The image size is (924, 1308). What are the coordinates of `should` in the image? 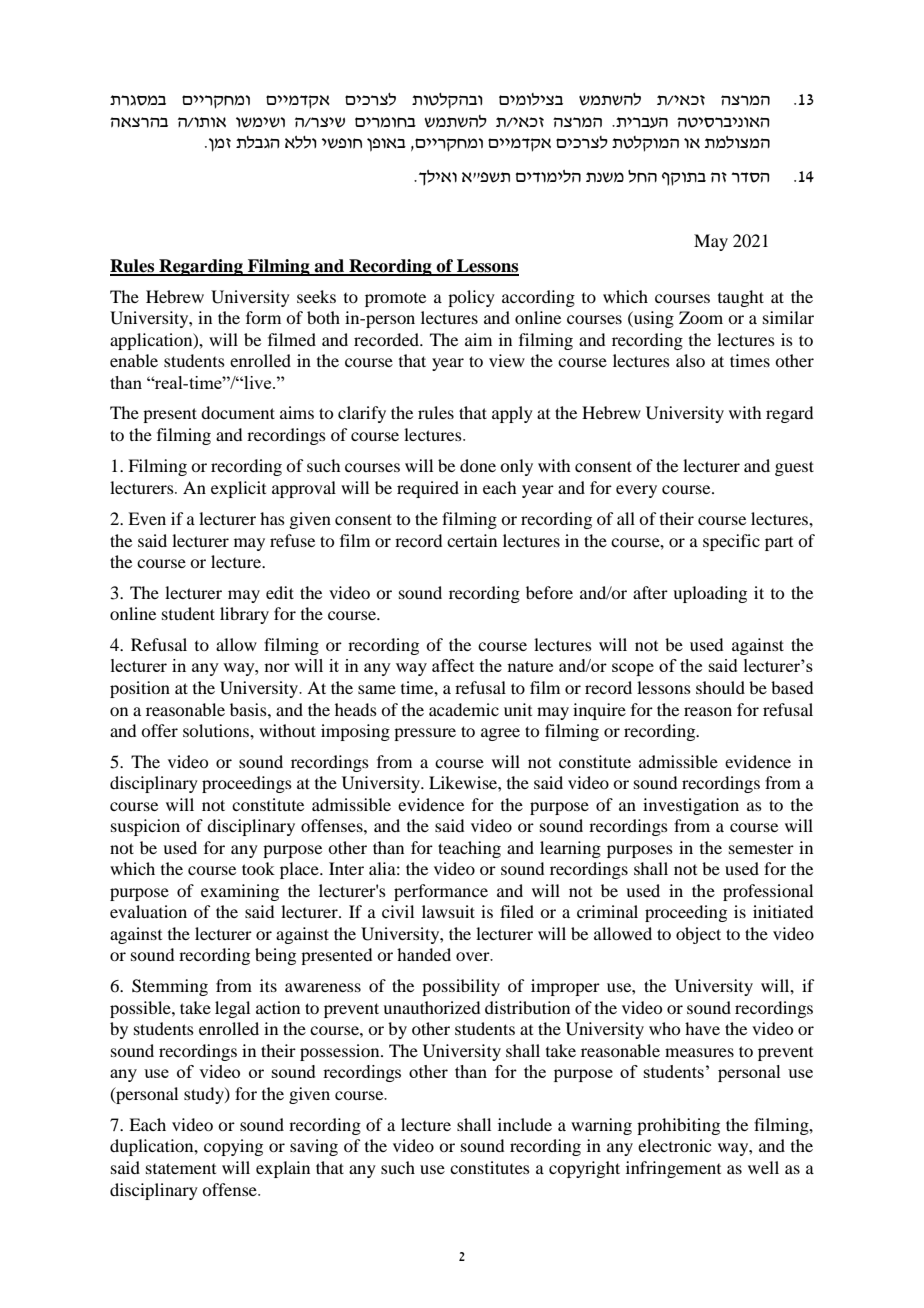 It's located at (720, 687).
